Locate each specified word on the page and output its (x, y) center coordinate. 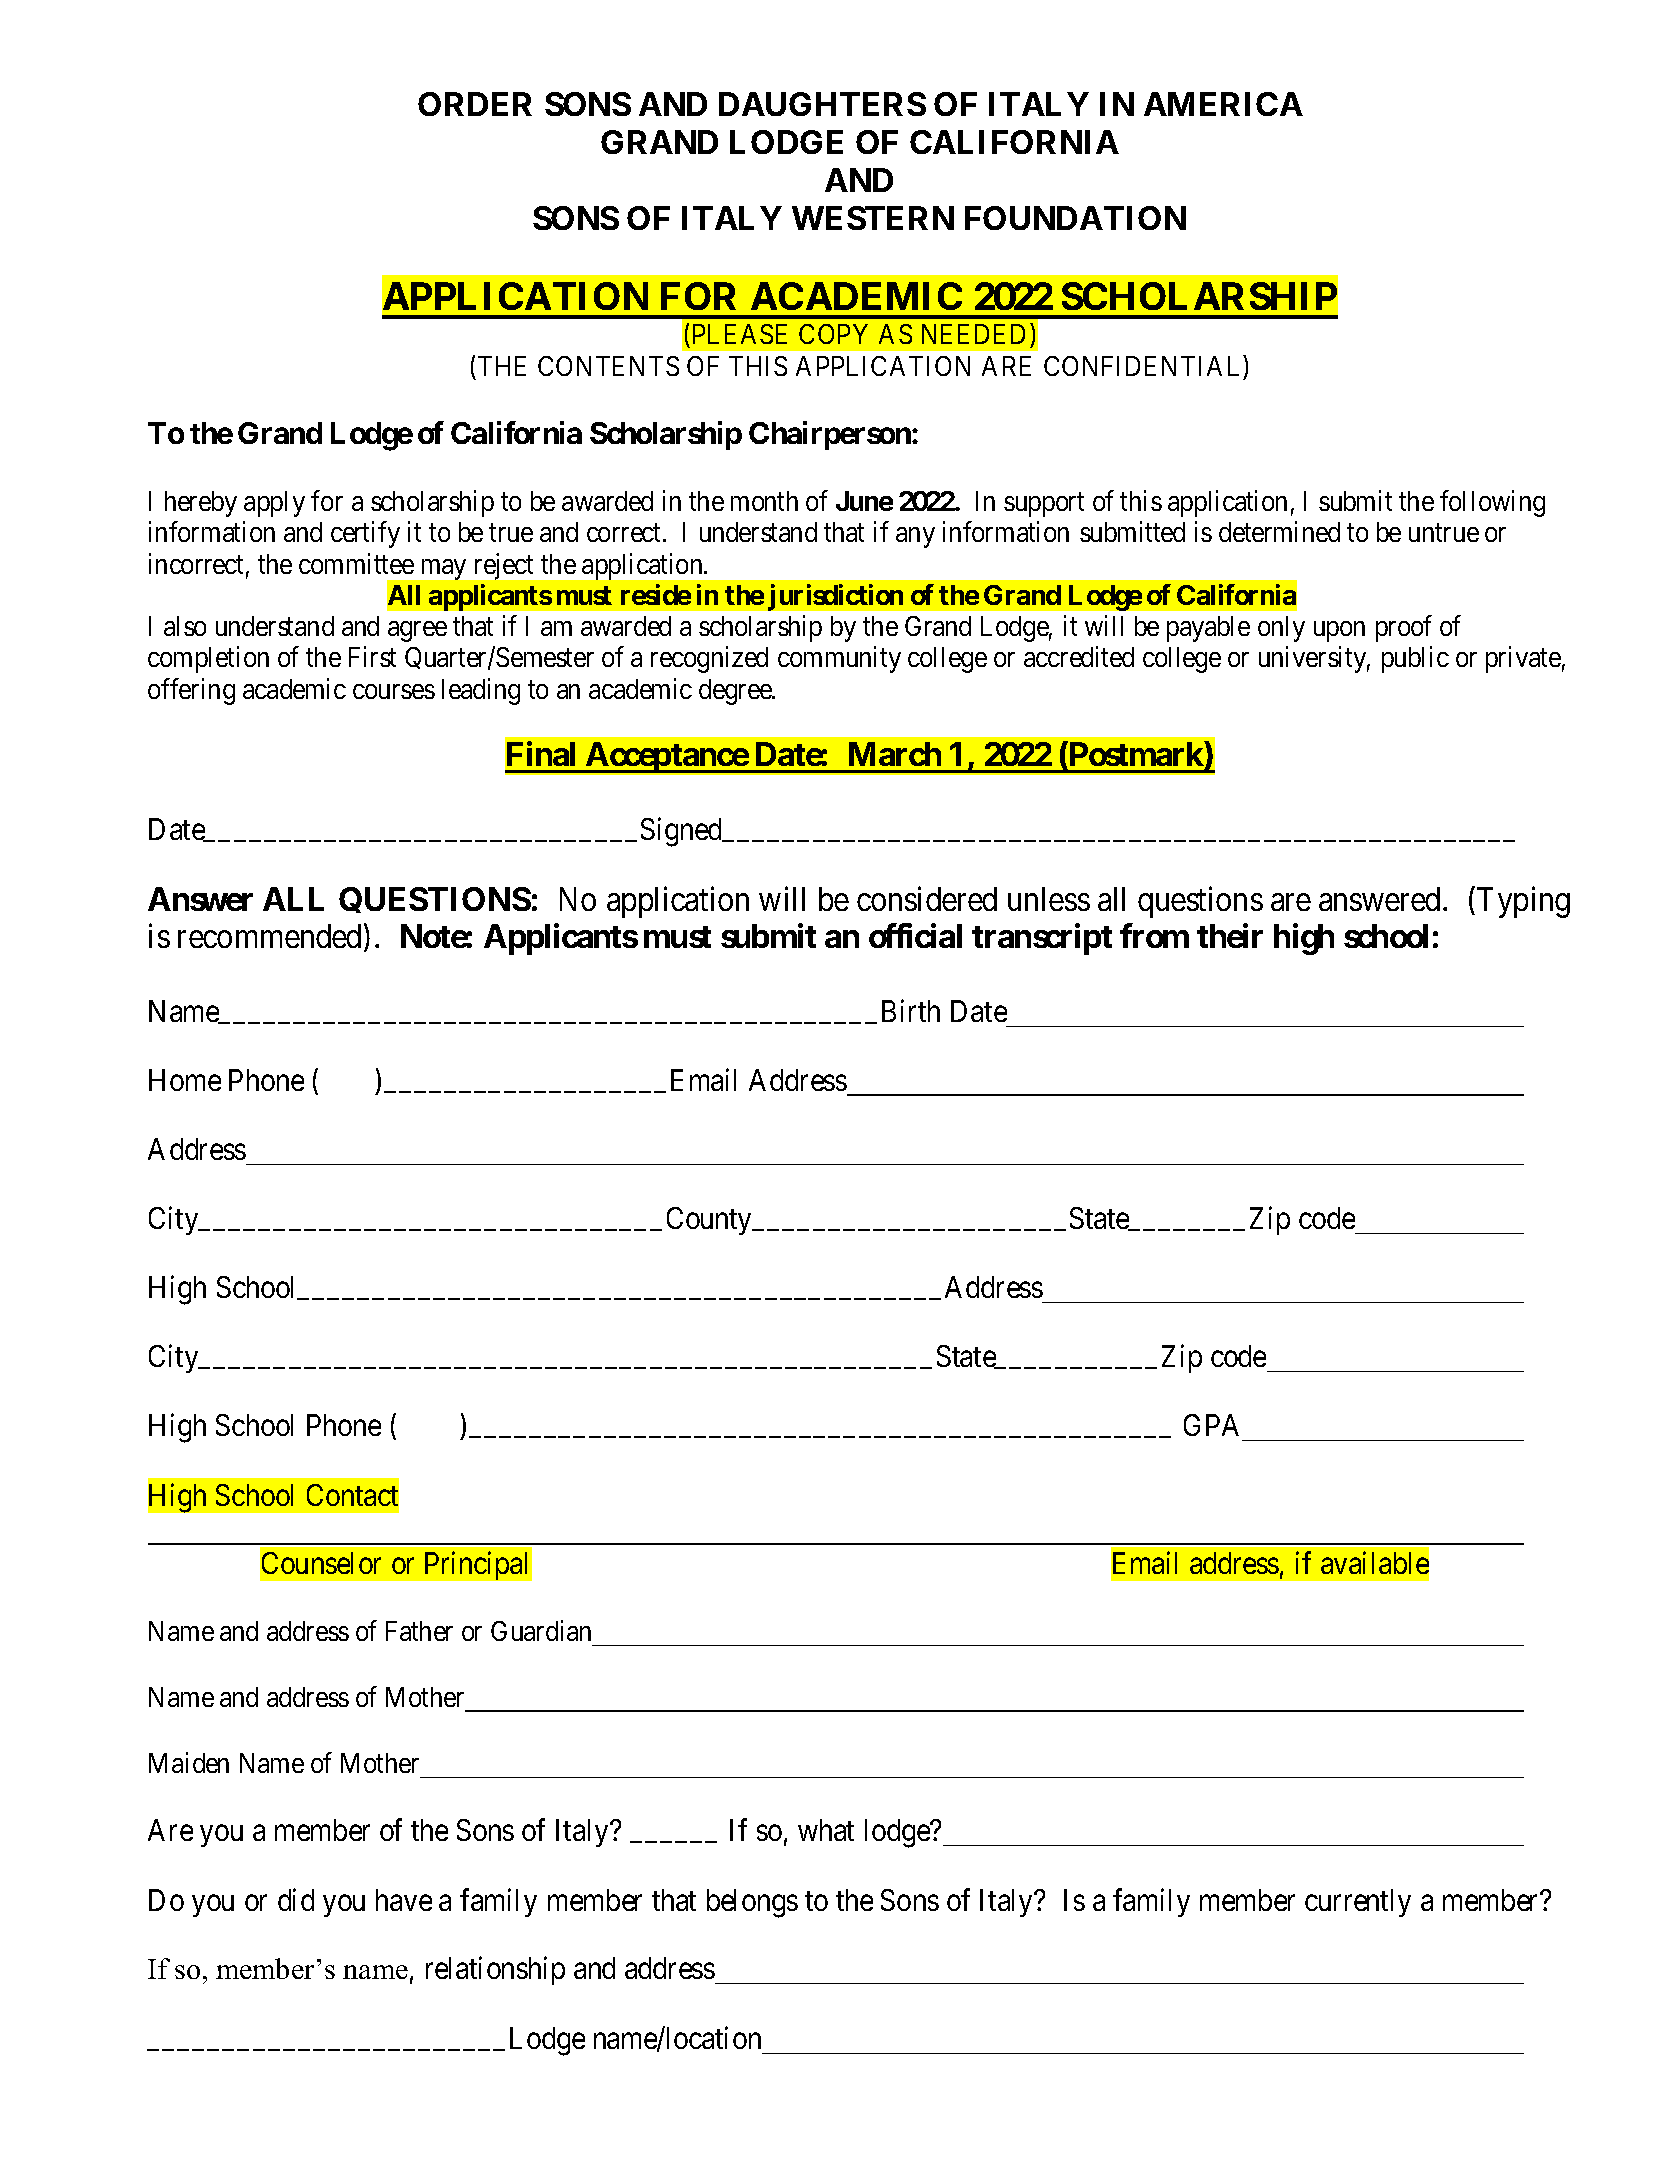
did (296, 1899)
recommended (269, 936)
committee (356, 563)
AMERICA (1223, 104)
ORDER (475, 104)
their (1230, 936)
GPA (1211, 1425)
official (915, 936)
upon (1339, 632)
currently (1358, 1903)
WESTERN (873, 218)
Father (419, 1631)
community (839, 660)
